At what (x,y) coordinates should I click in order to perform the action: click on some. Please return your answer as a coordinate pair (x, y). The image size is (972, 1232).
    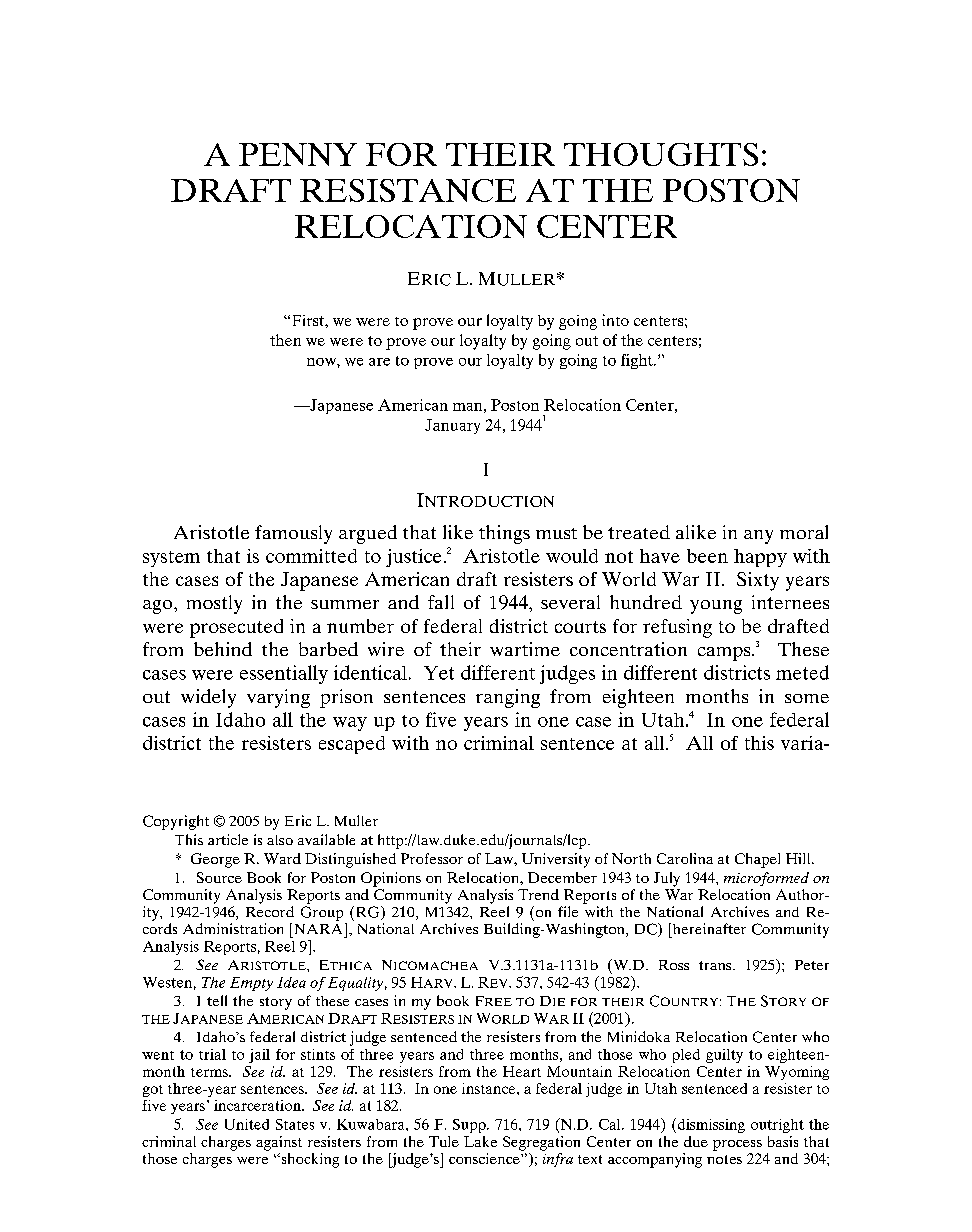
    Looking at the image, I should click on (807, 698).
